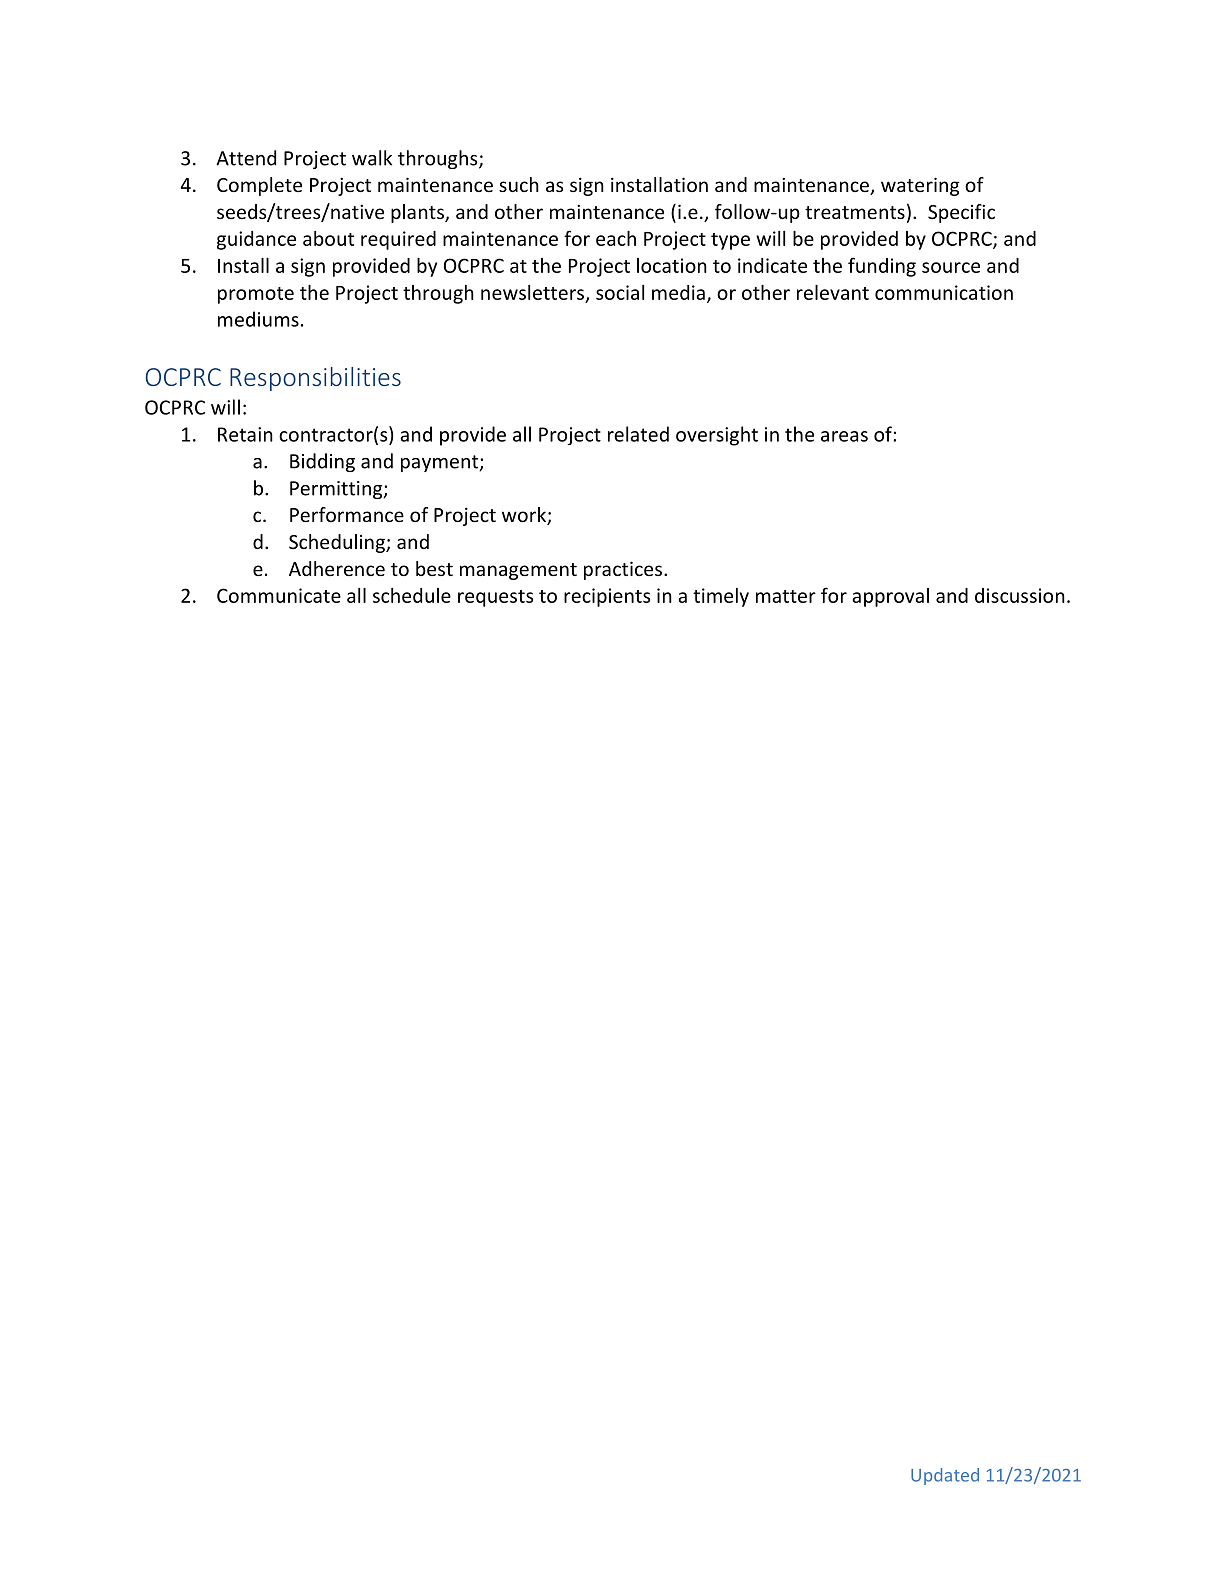 Image resolution: width=1226 pixels, height=1586 pixels. What do you see at coordinates (607, 597) in the image?
I see `recipients` at bounding box center [607, 597].
